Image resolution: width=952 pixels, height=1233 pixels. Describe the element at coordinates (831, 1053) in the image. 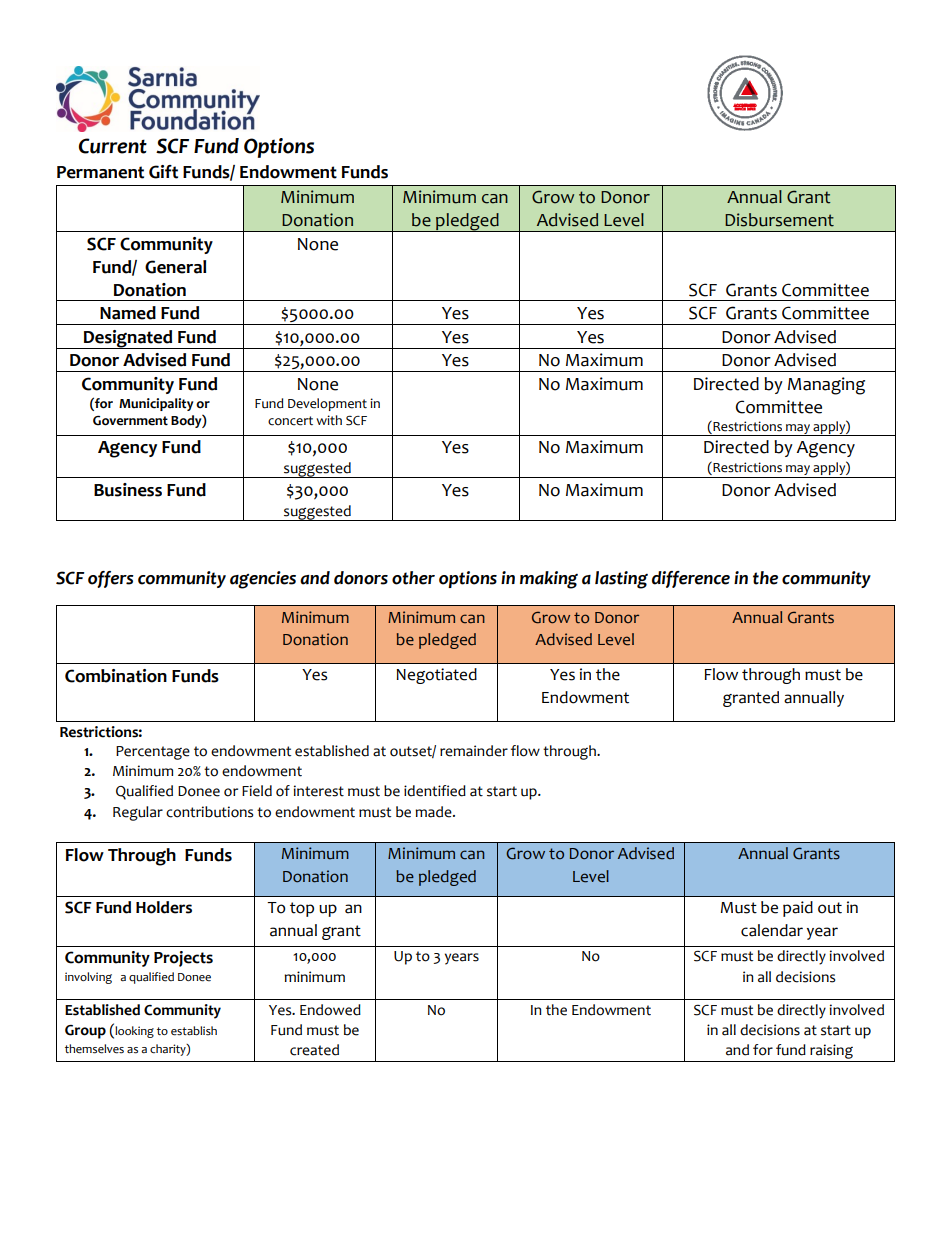

I see `raising` at that location.
